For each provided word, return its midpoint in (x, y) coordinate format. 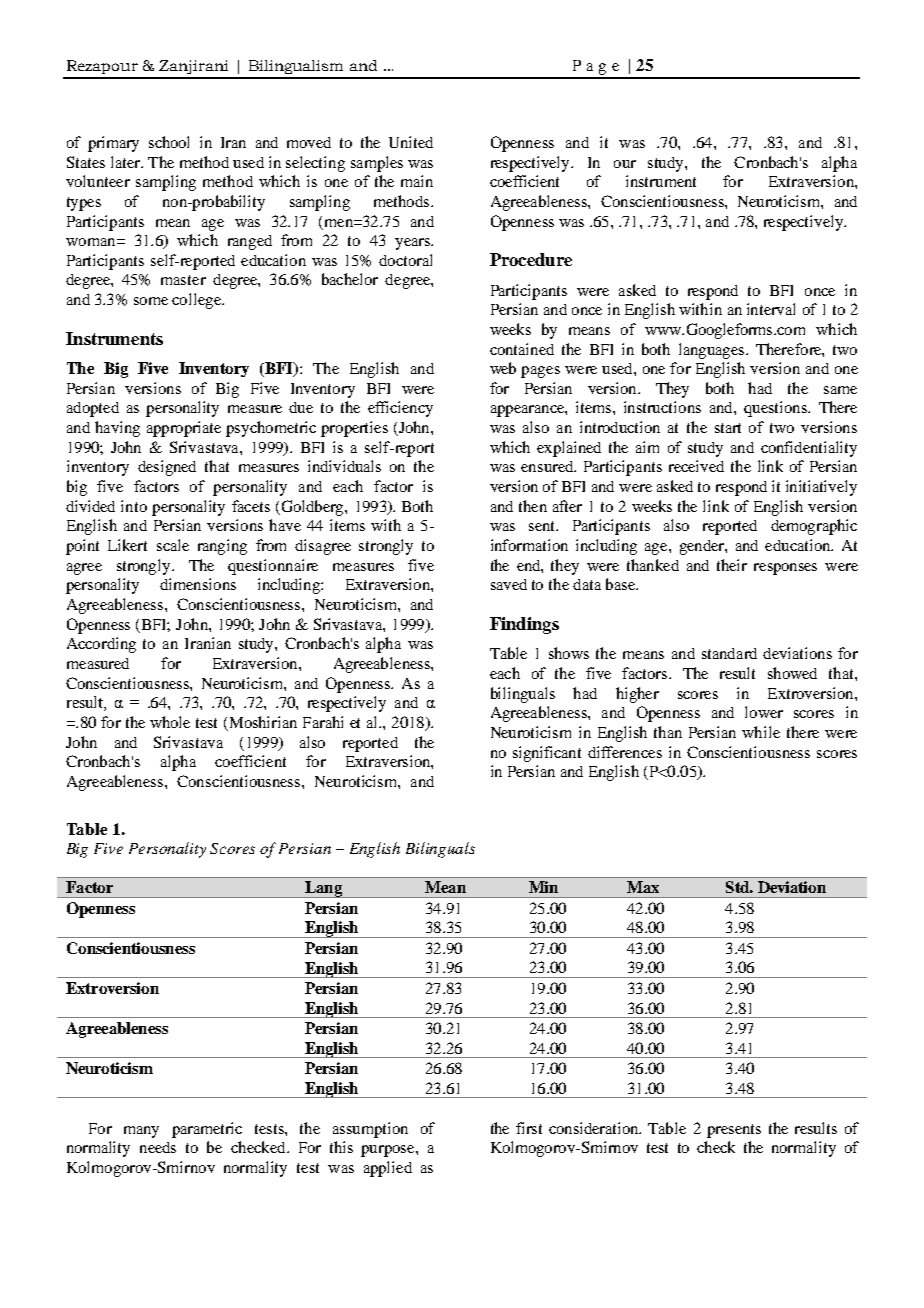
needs (158, 1147)
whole (170, 722)
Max (643, 887)
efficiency (400, 409)
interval (771, 309)
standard (729, 653)
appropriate (184, 429)
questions (776, 409)
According (101, 645)
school (169, 142)
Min (543, 887)
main (417, 181)
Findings (524, 625)
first (529, 1128)
